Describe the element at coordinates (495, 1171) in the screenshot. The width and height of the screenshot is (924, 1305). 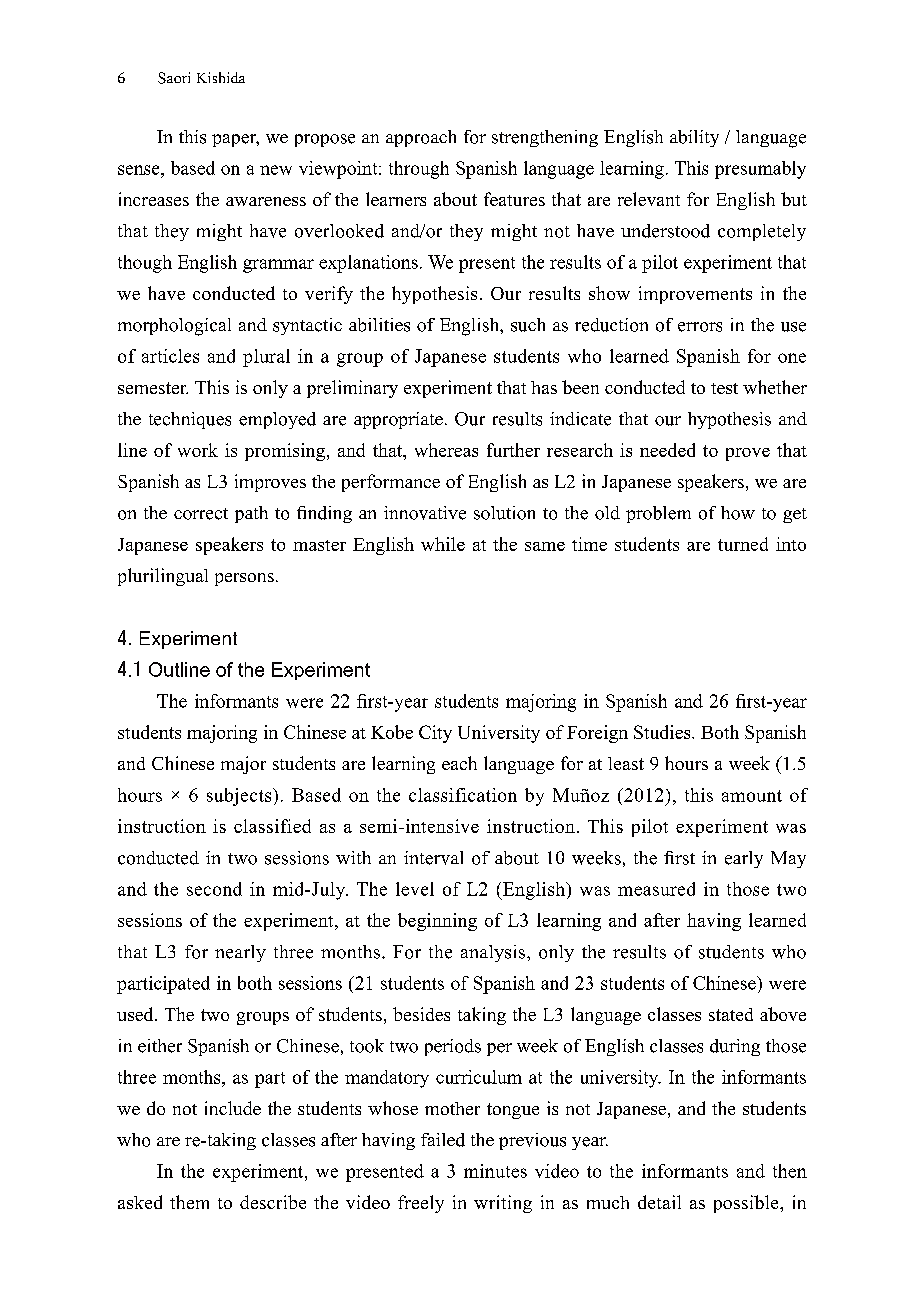
I see `minutes` at that location.
